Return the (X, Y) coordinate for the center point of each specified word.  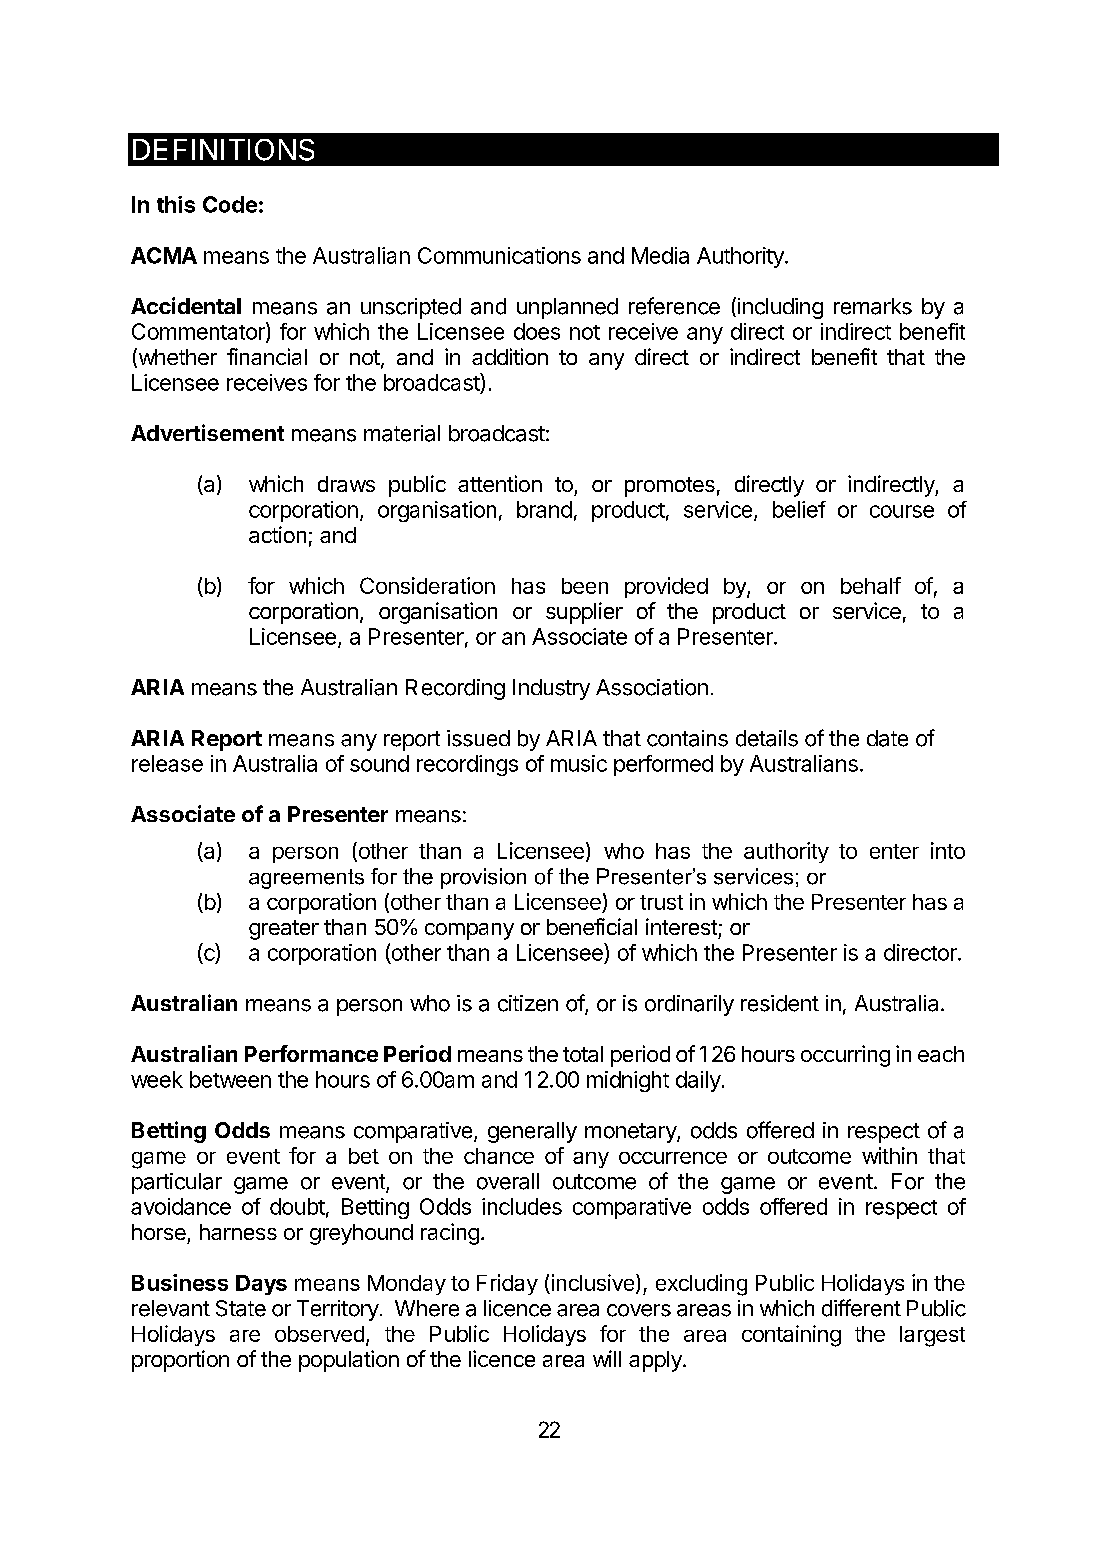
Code (230, 204)
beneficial (592, 926)
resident (780, 1003)
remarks (873, 306)
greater (284, 930)
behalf (871, 585)
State (241, 1308)
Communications (499, 255)
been (585, 586)
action (277, 534)
